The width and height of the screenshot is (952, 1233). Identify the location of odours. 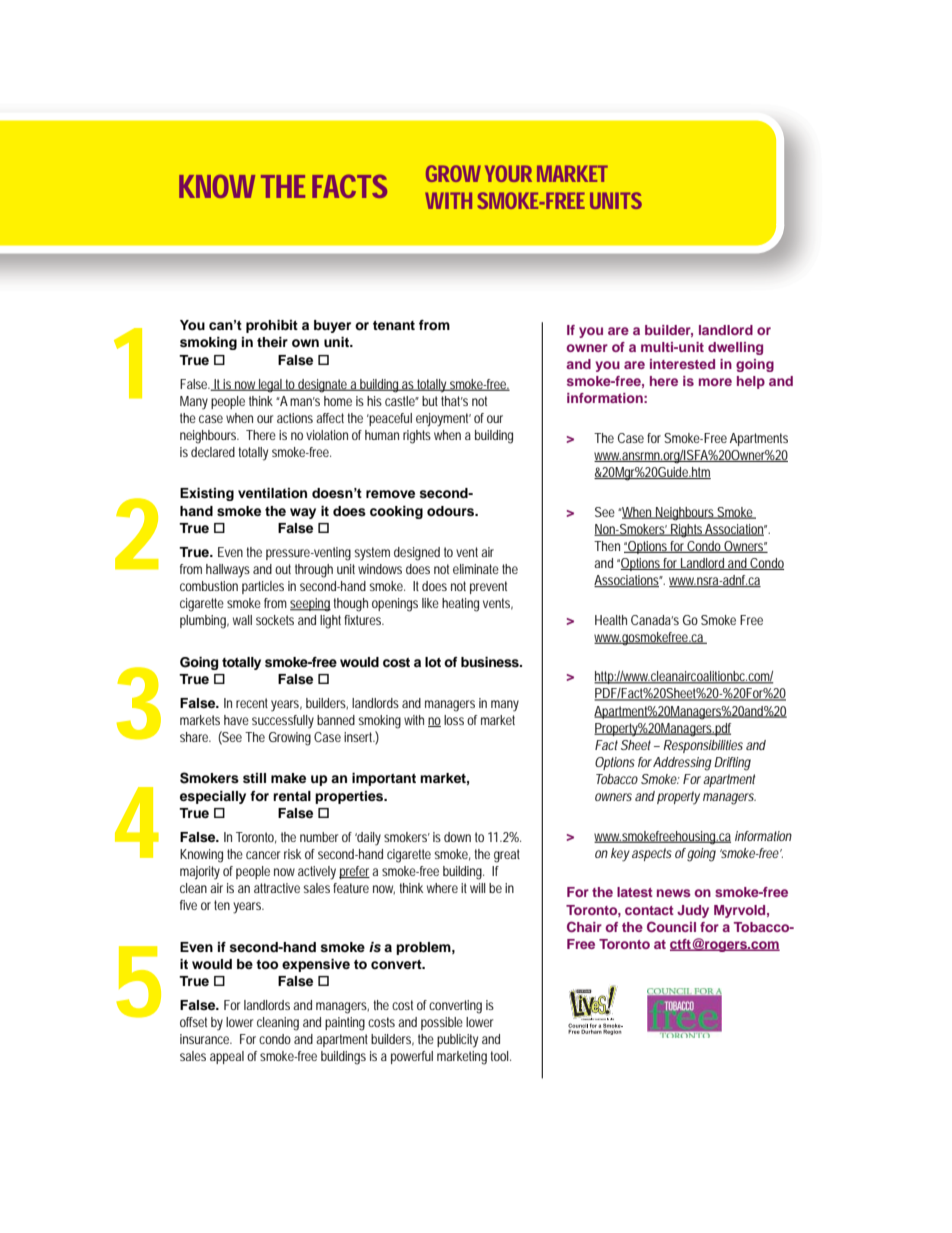
(452, 511).
